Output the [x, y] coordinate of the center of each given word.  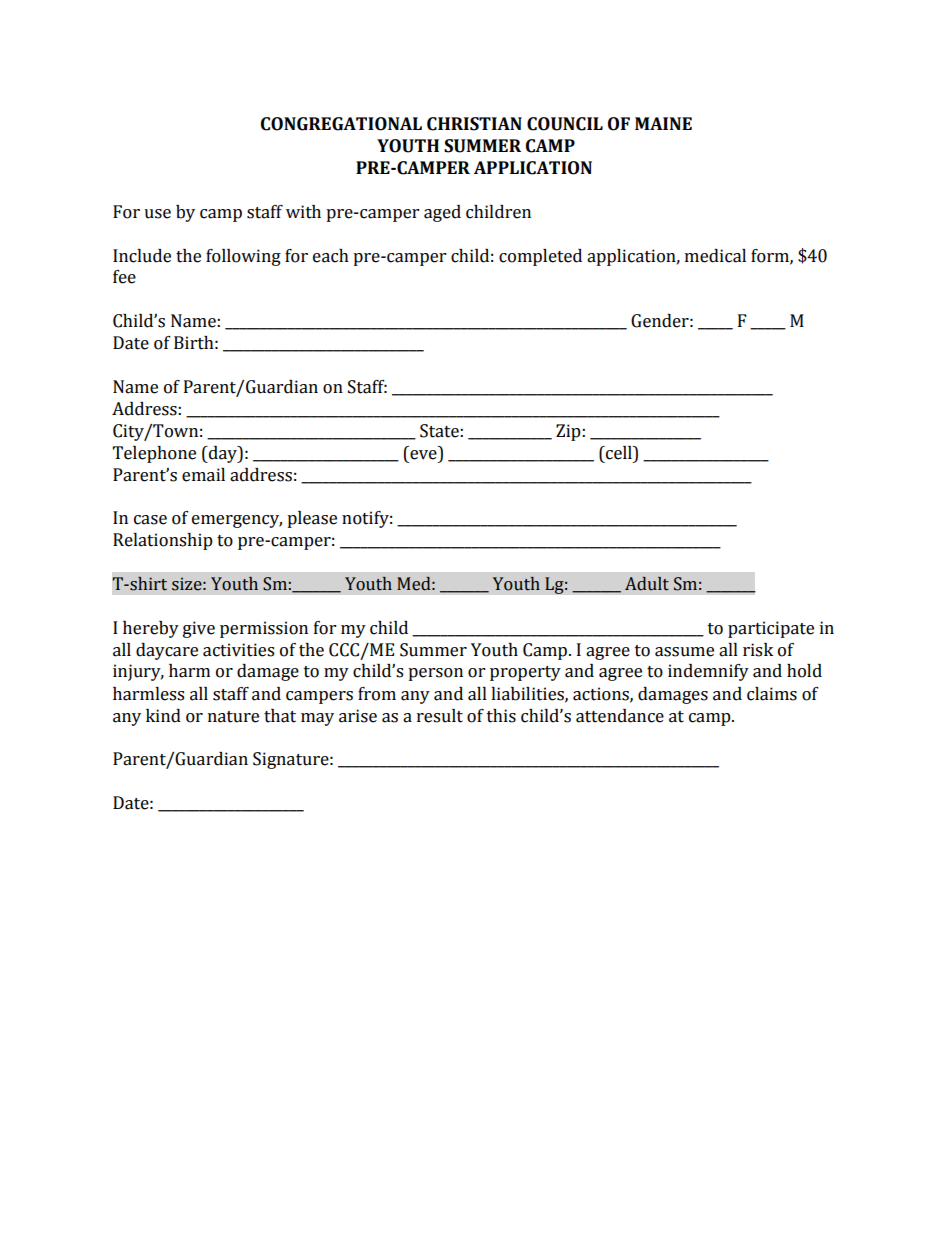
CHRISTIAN [474, 124]
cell [619, 453]
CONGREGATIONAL [341, 124]
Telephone [154, 454]
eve [423, 455]
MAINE [663, 123]
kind [163, 716]
